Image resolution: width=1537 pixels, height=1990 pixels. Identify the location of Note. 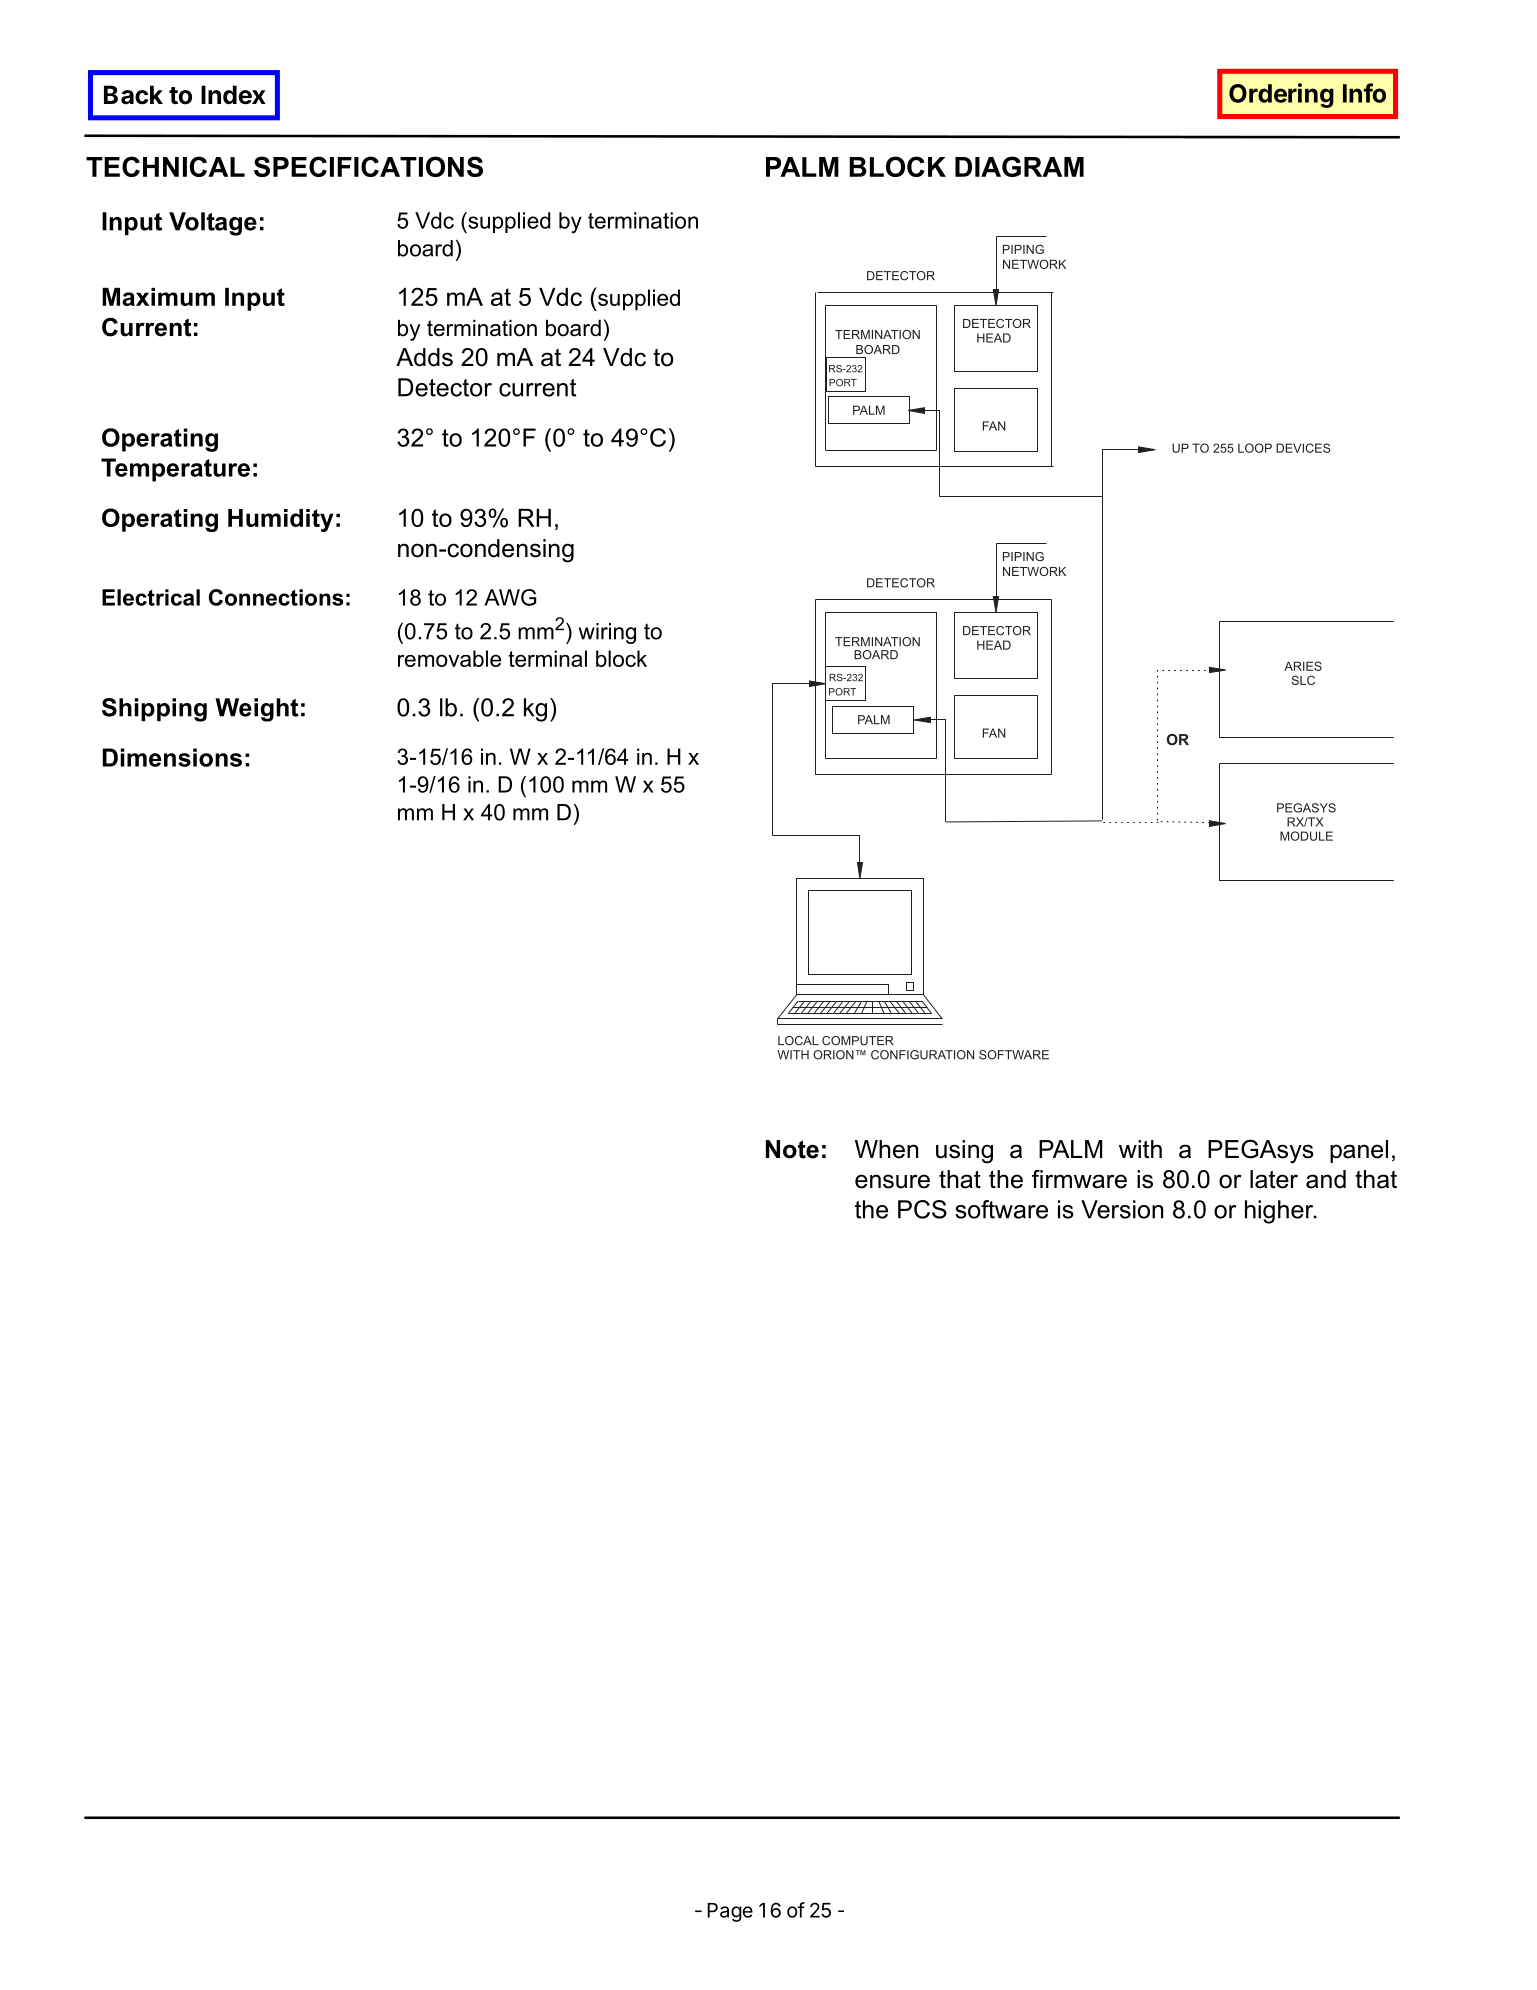
(792, 1149).
